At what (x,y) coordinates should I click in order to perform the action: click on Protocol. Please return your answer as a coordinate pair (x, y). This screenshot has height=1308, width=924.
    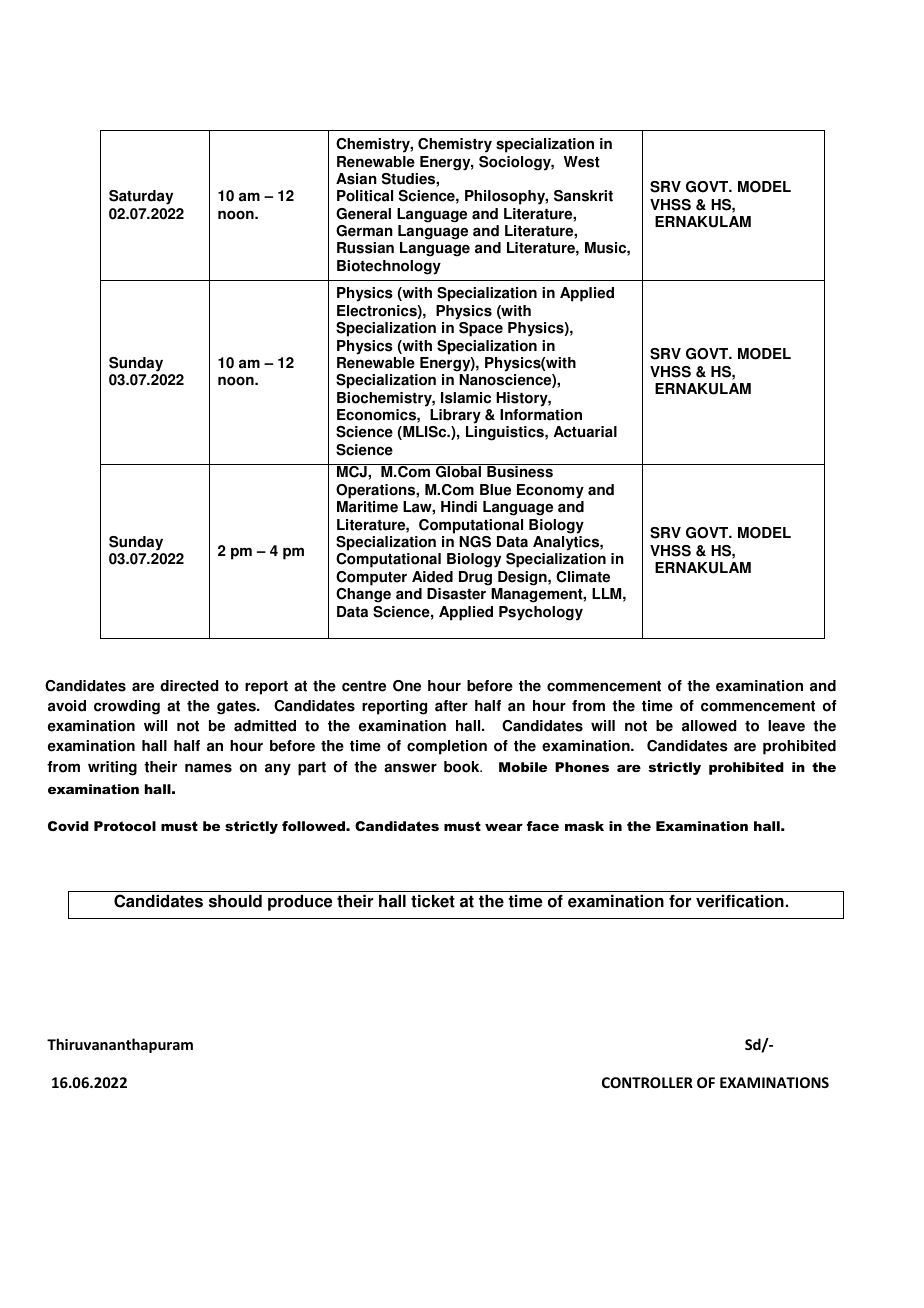
    Looking at the image, I should click on (125, 826).
